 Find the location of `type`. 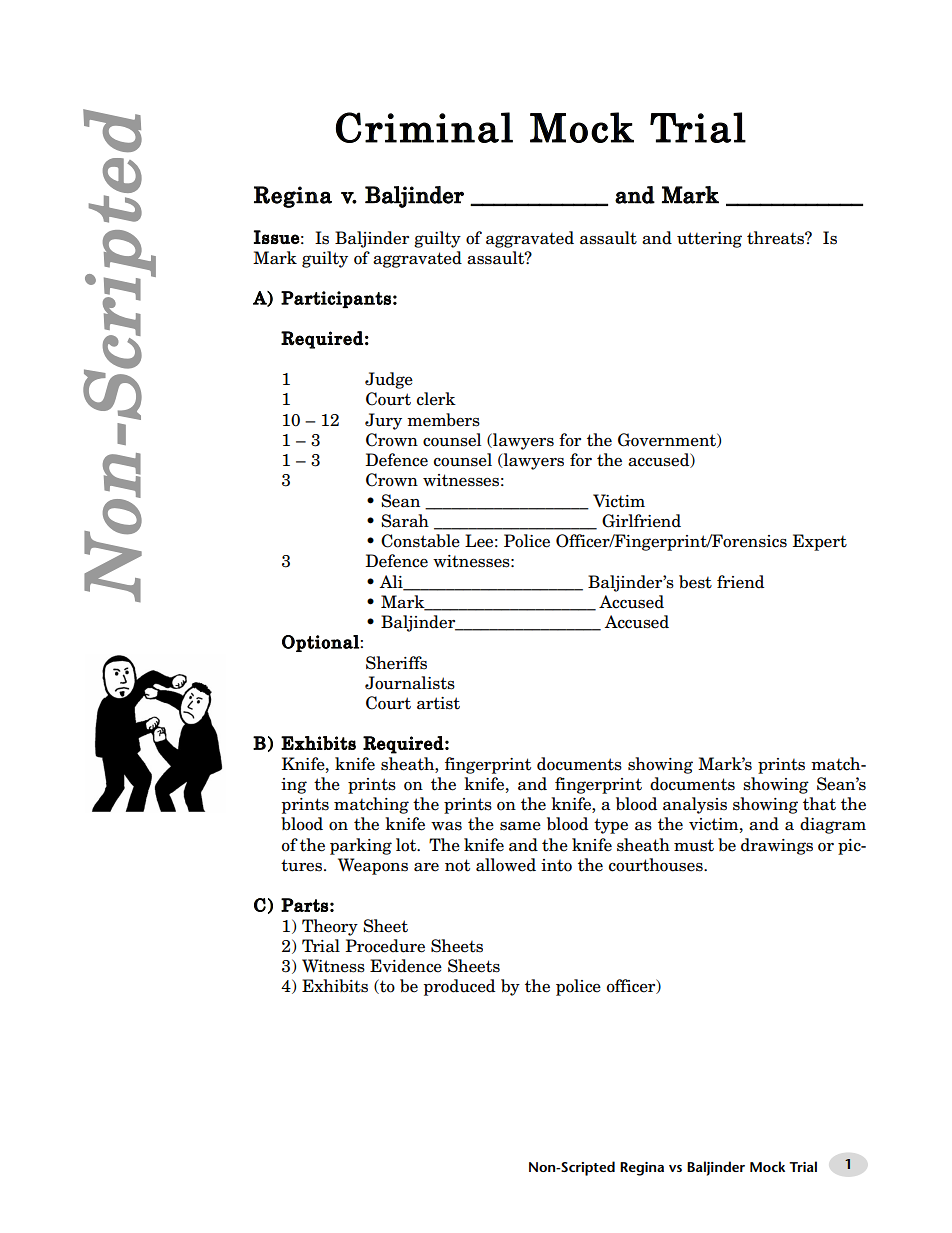

type is located at coordinates (611, 826).
